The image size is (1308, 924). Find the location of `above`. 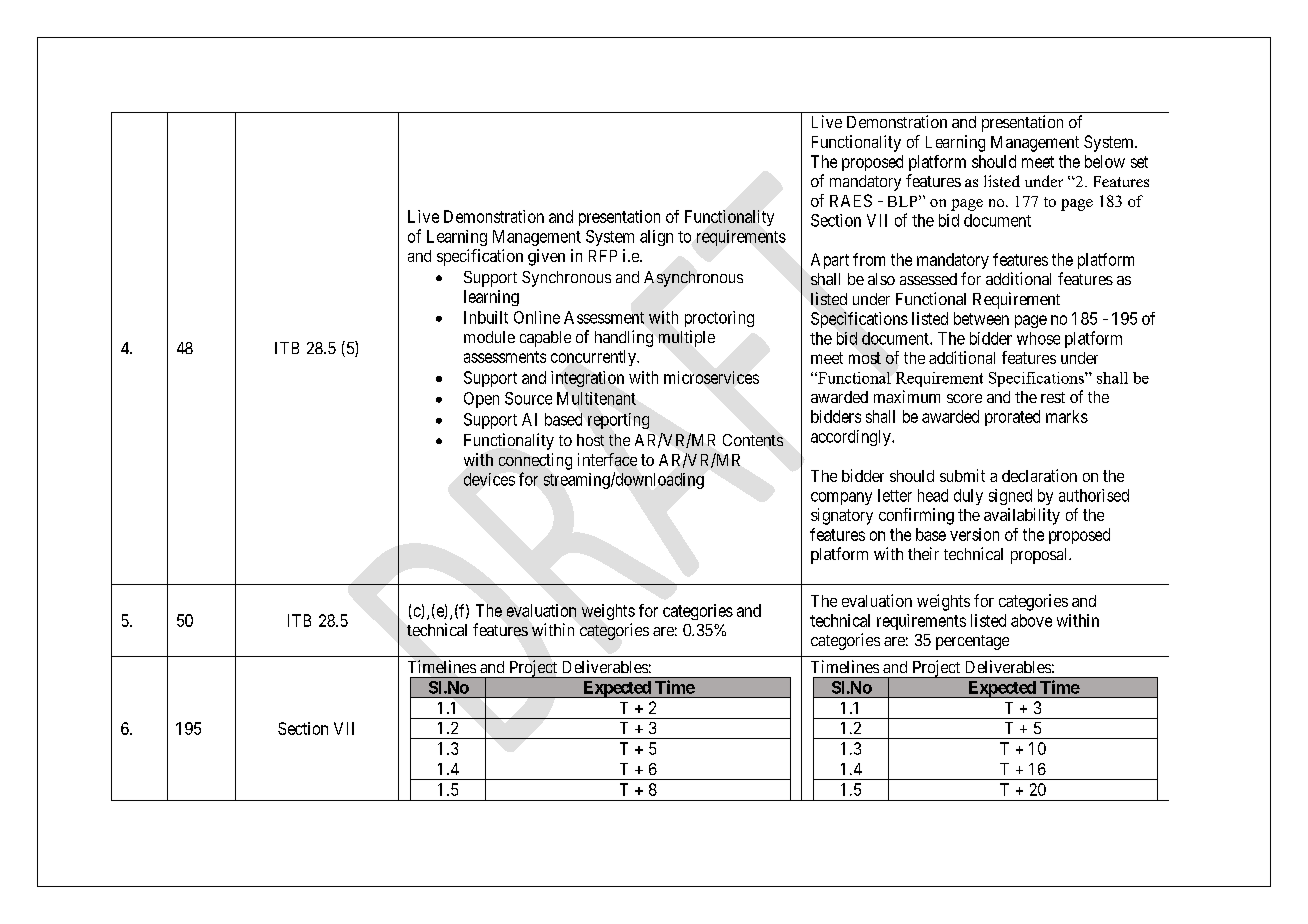

above is located at coordinates (1031, 620).
